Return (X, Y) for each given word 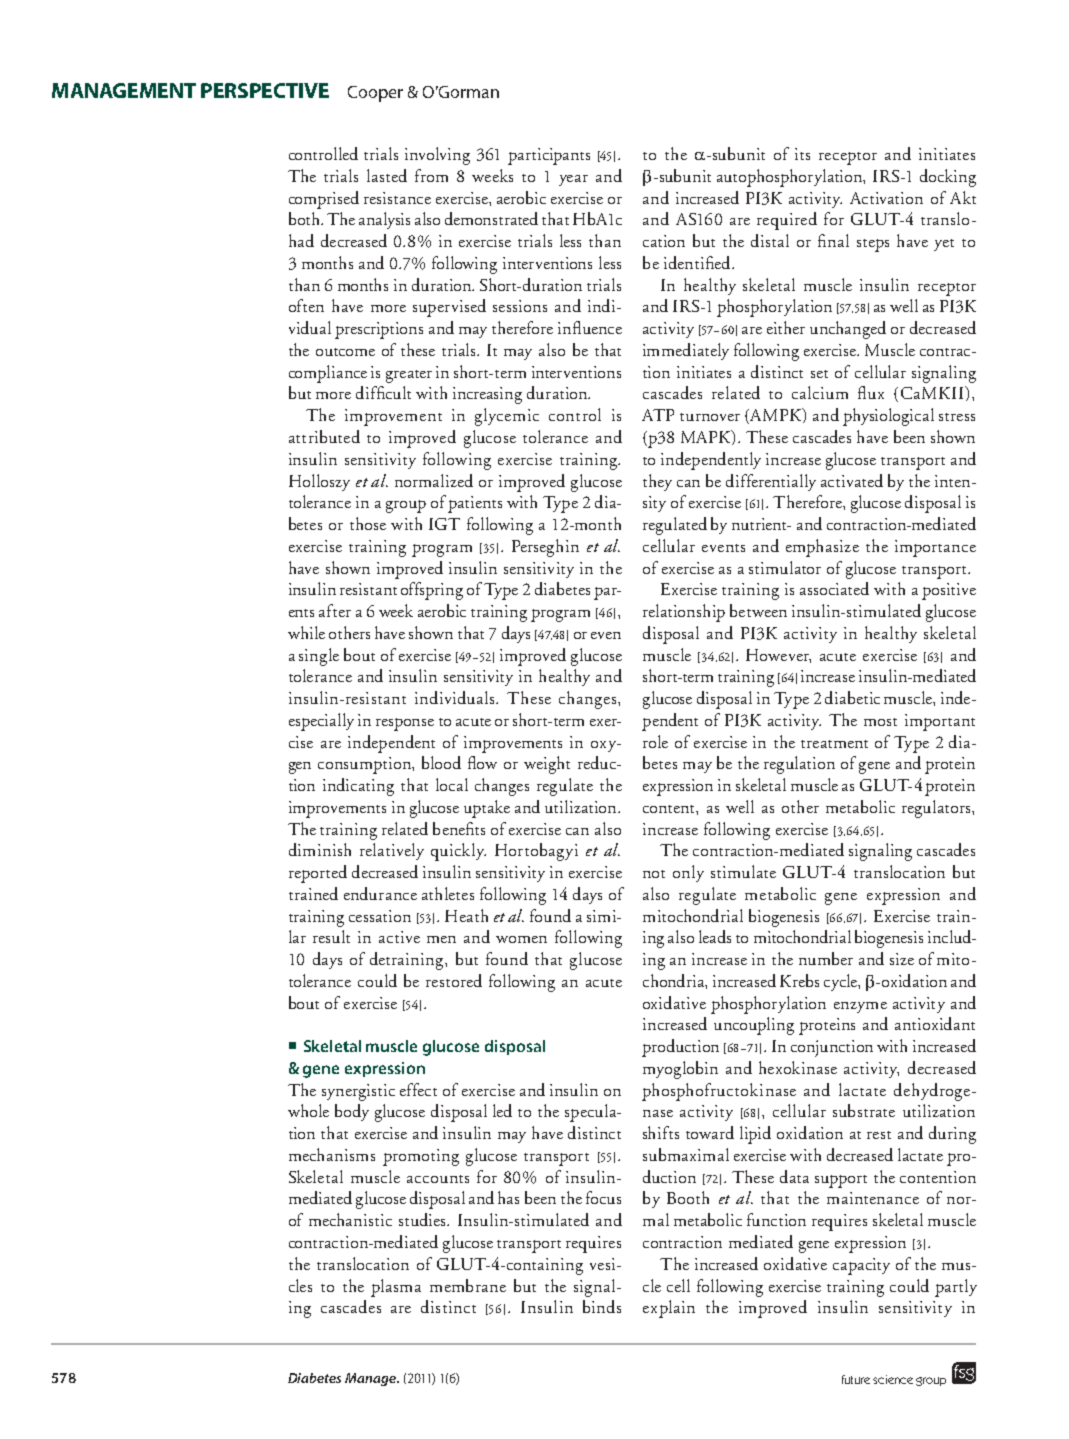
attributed (324, 436)
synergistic (358, 1092)
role (655, 741)
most (880, 722)
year (573, 180)
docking (948, 178)
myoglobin (680, 1070)
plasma (396, 1288)
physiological (888, 417)
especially (321, 722)
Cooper (375, 94)
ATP (658, 415)
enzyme (860, 1007)
